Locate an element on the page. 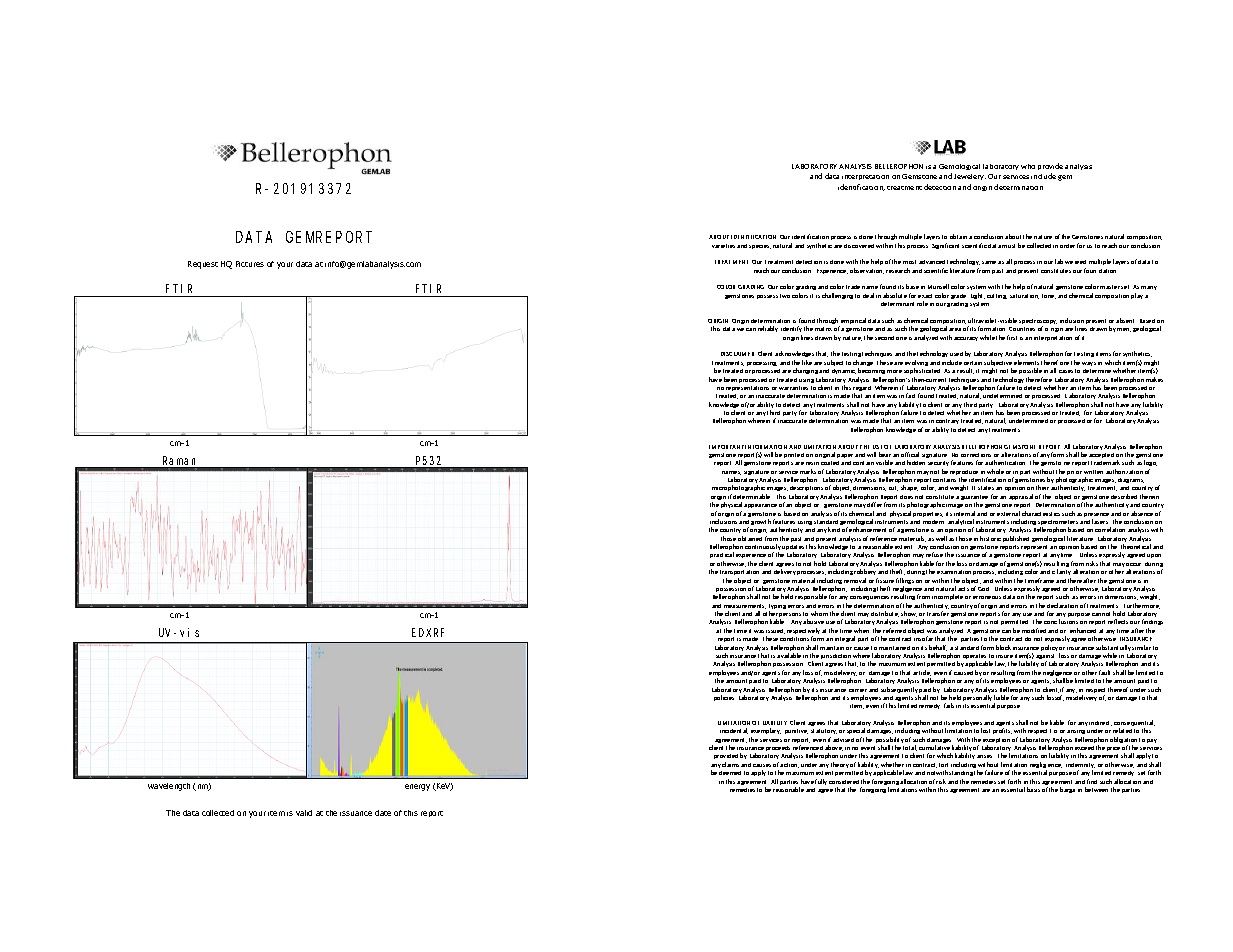 This image has width=1233, height=952. cases is located at coordinates (1066, 371).
